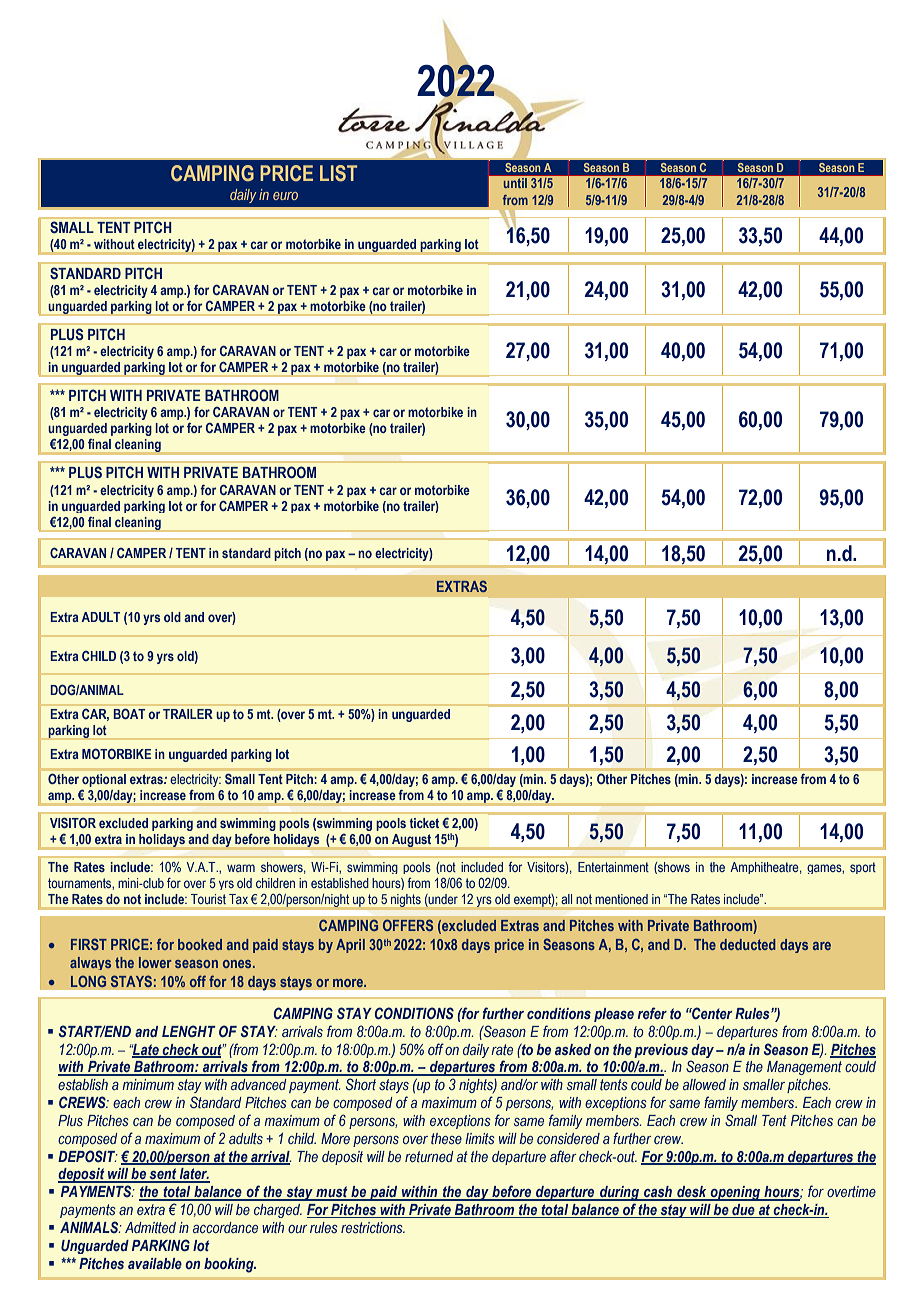 The image size is (924, 1308). Describe the element at coordinates (238, 899) in the screenshot. I see `Tax` at that location.
